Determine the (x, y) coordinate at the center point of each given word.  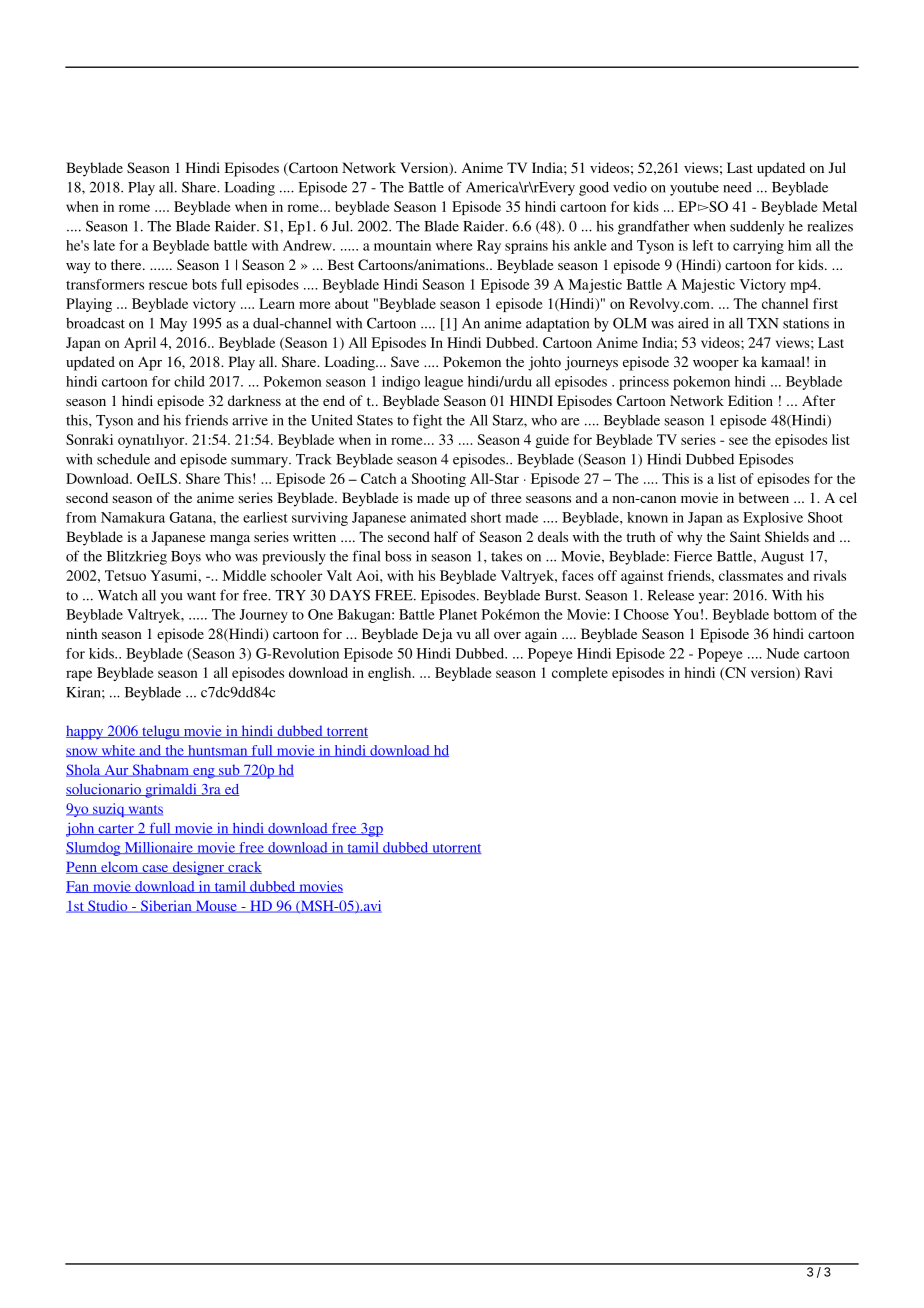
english (391, 674)
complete (580, 674)
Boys (186, 558)
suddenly (757, 227)
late (104, 245)
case (155, 869)
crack (244, 867)
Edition (750, 400)
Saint (745, 536)
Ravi (819, 672)
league (444, 383)
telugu (161, 732)
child (189, 381)
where (454, 245)
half (446, 536)
